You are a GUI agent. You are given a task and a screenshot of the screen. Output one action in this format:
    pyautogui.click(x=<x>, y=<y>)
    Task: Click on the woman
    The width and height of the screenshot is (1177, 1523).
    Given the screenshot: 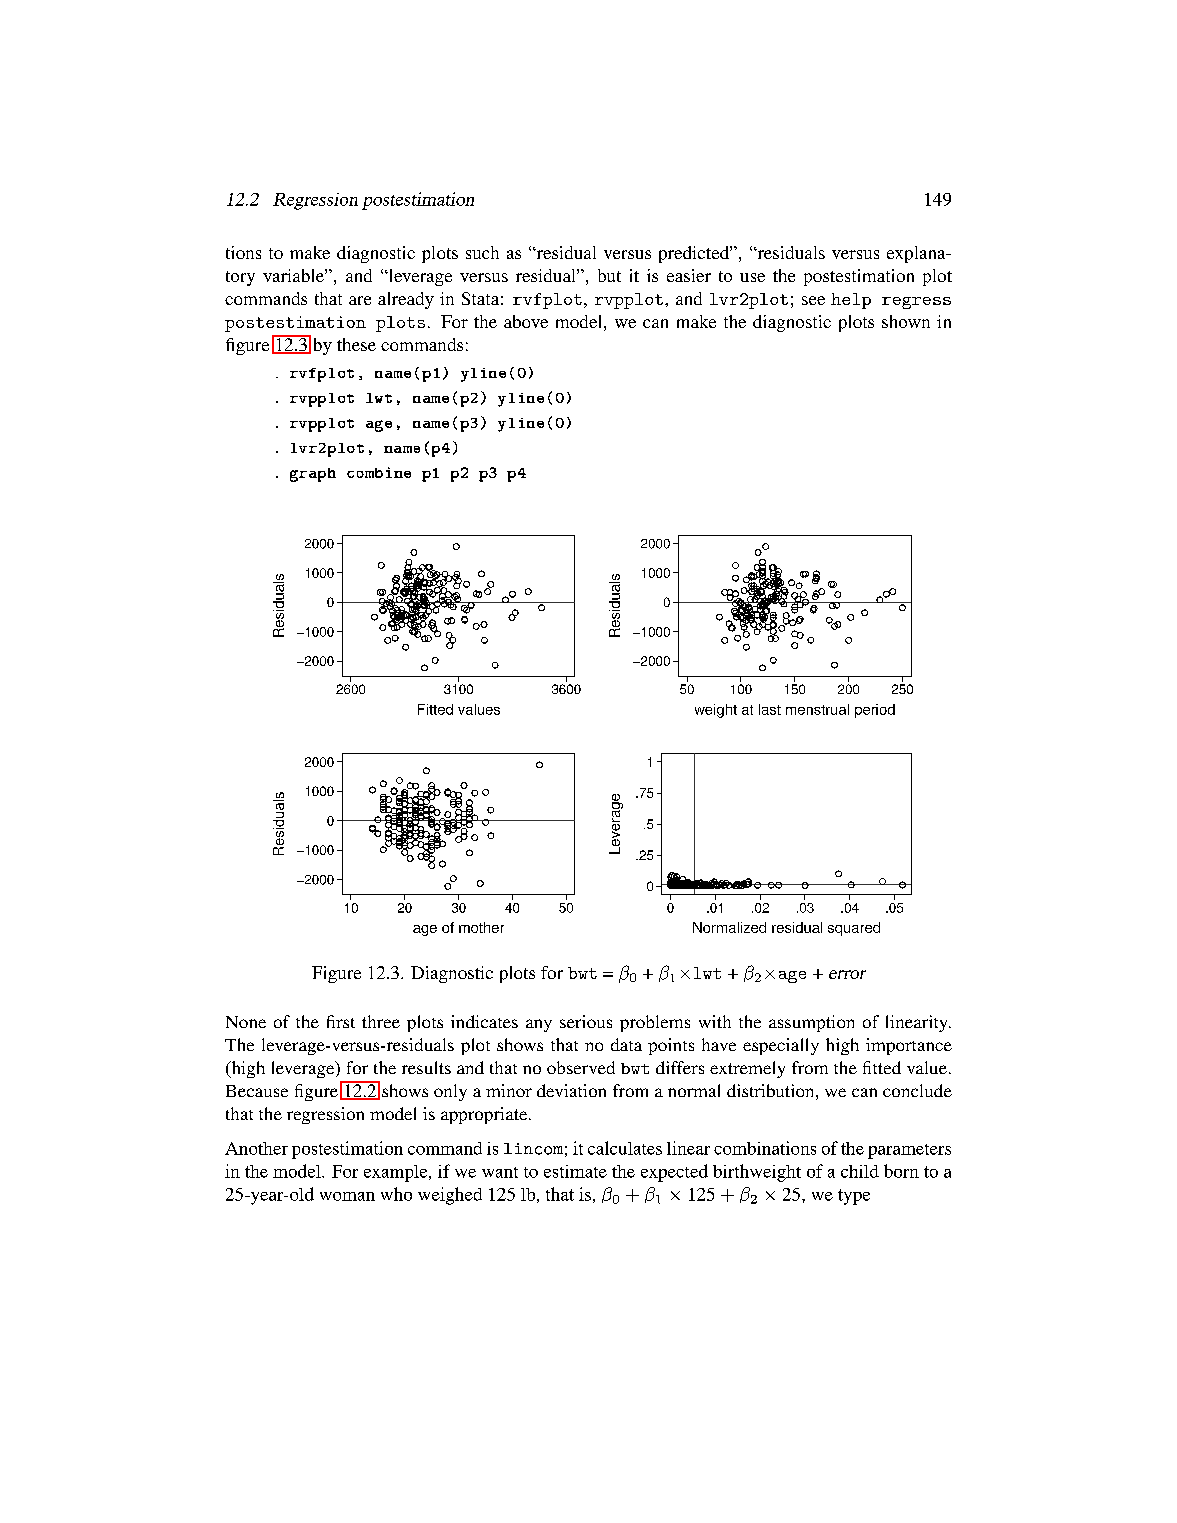 What is the action you would take?
    pyautogui.click(x=347, y=1196)
